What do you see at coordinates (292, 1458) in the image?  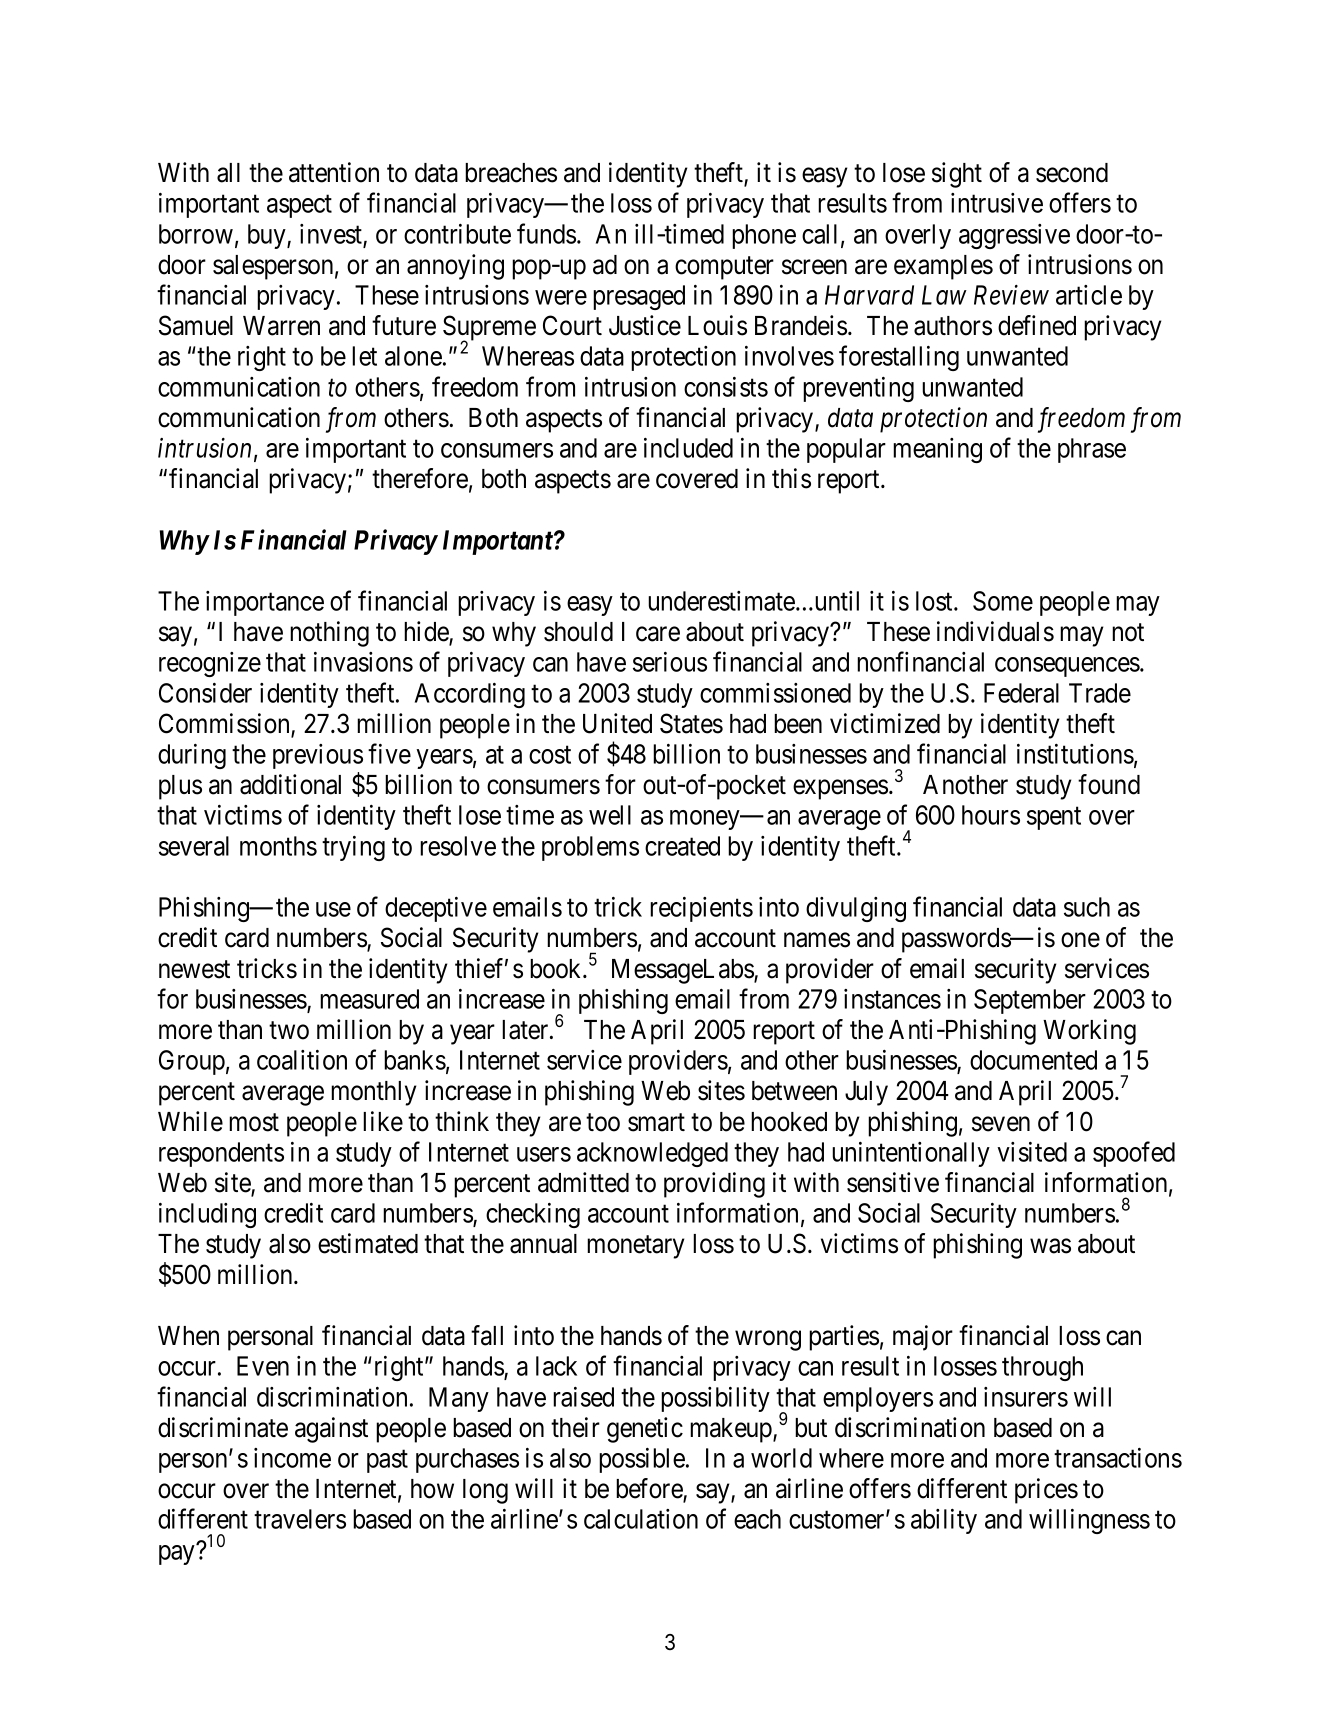 I see `income` at bounding box center [292, 1458].
